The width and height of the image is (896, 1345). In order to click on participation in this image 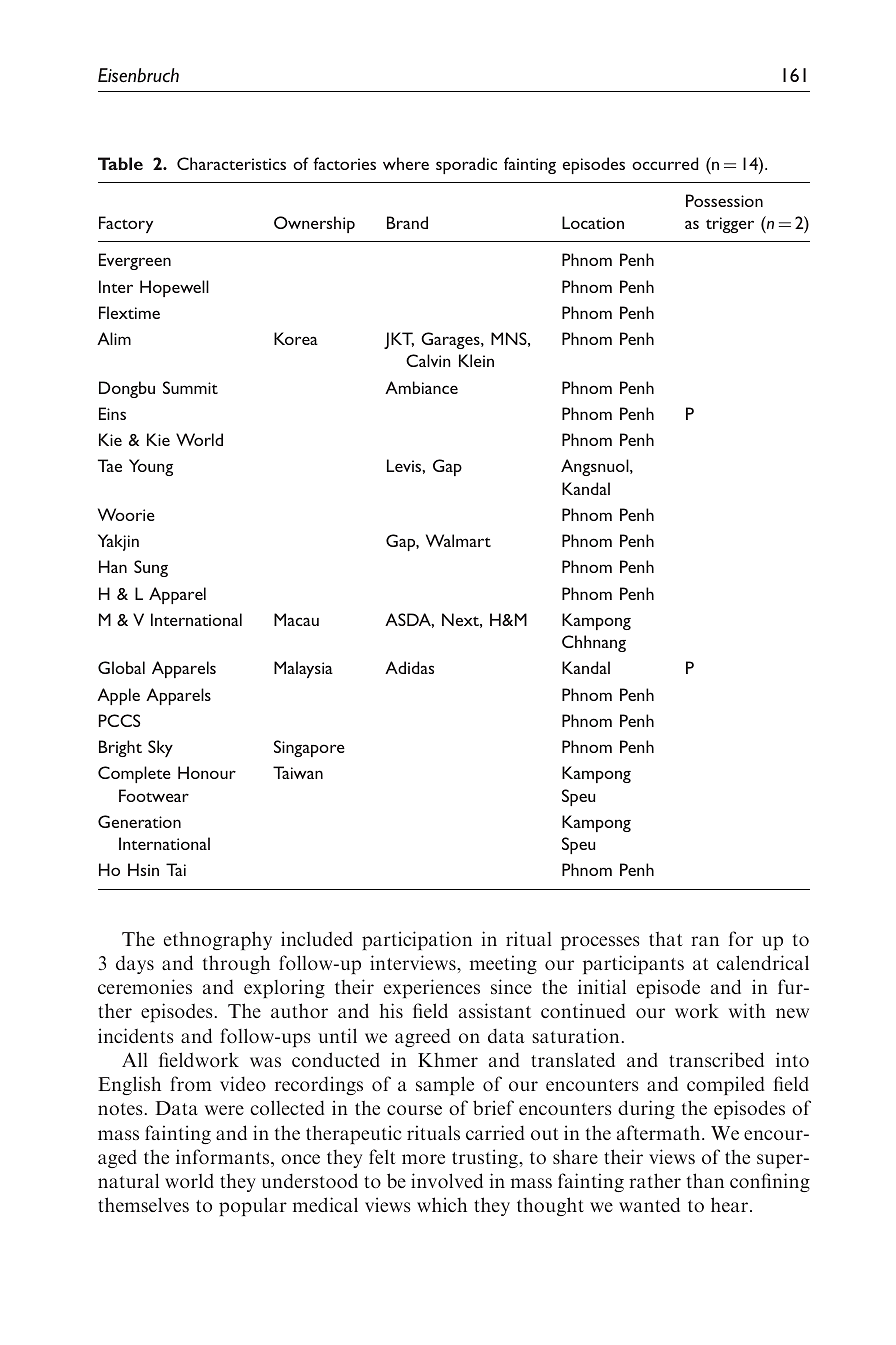, I will do `click(417, 940)`.
